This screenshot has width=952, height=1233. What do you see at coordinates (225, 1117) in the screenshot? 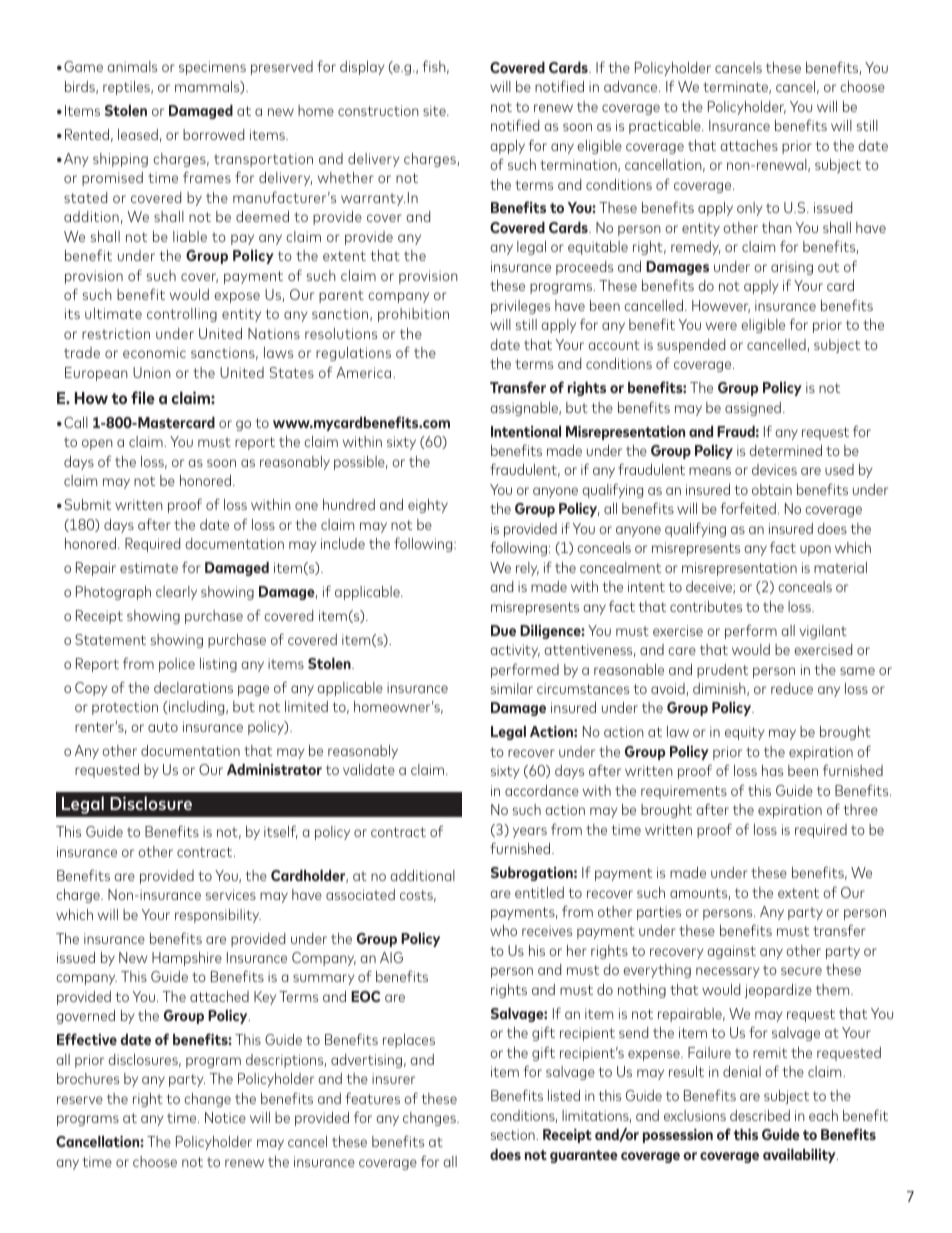
I see `Notice` at bounding box center [225, 1117].
